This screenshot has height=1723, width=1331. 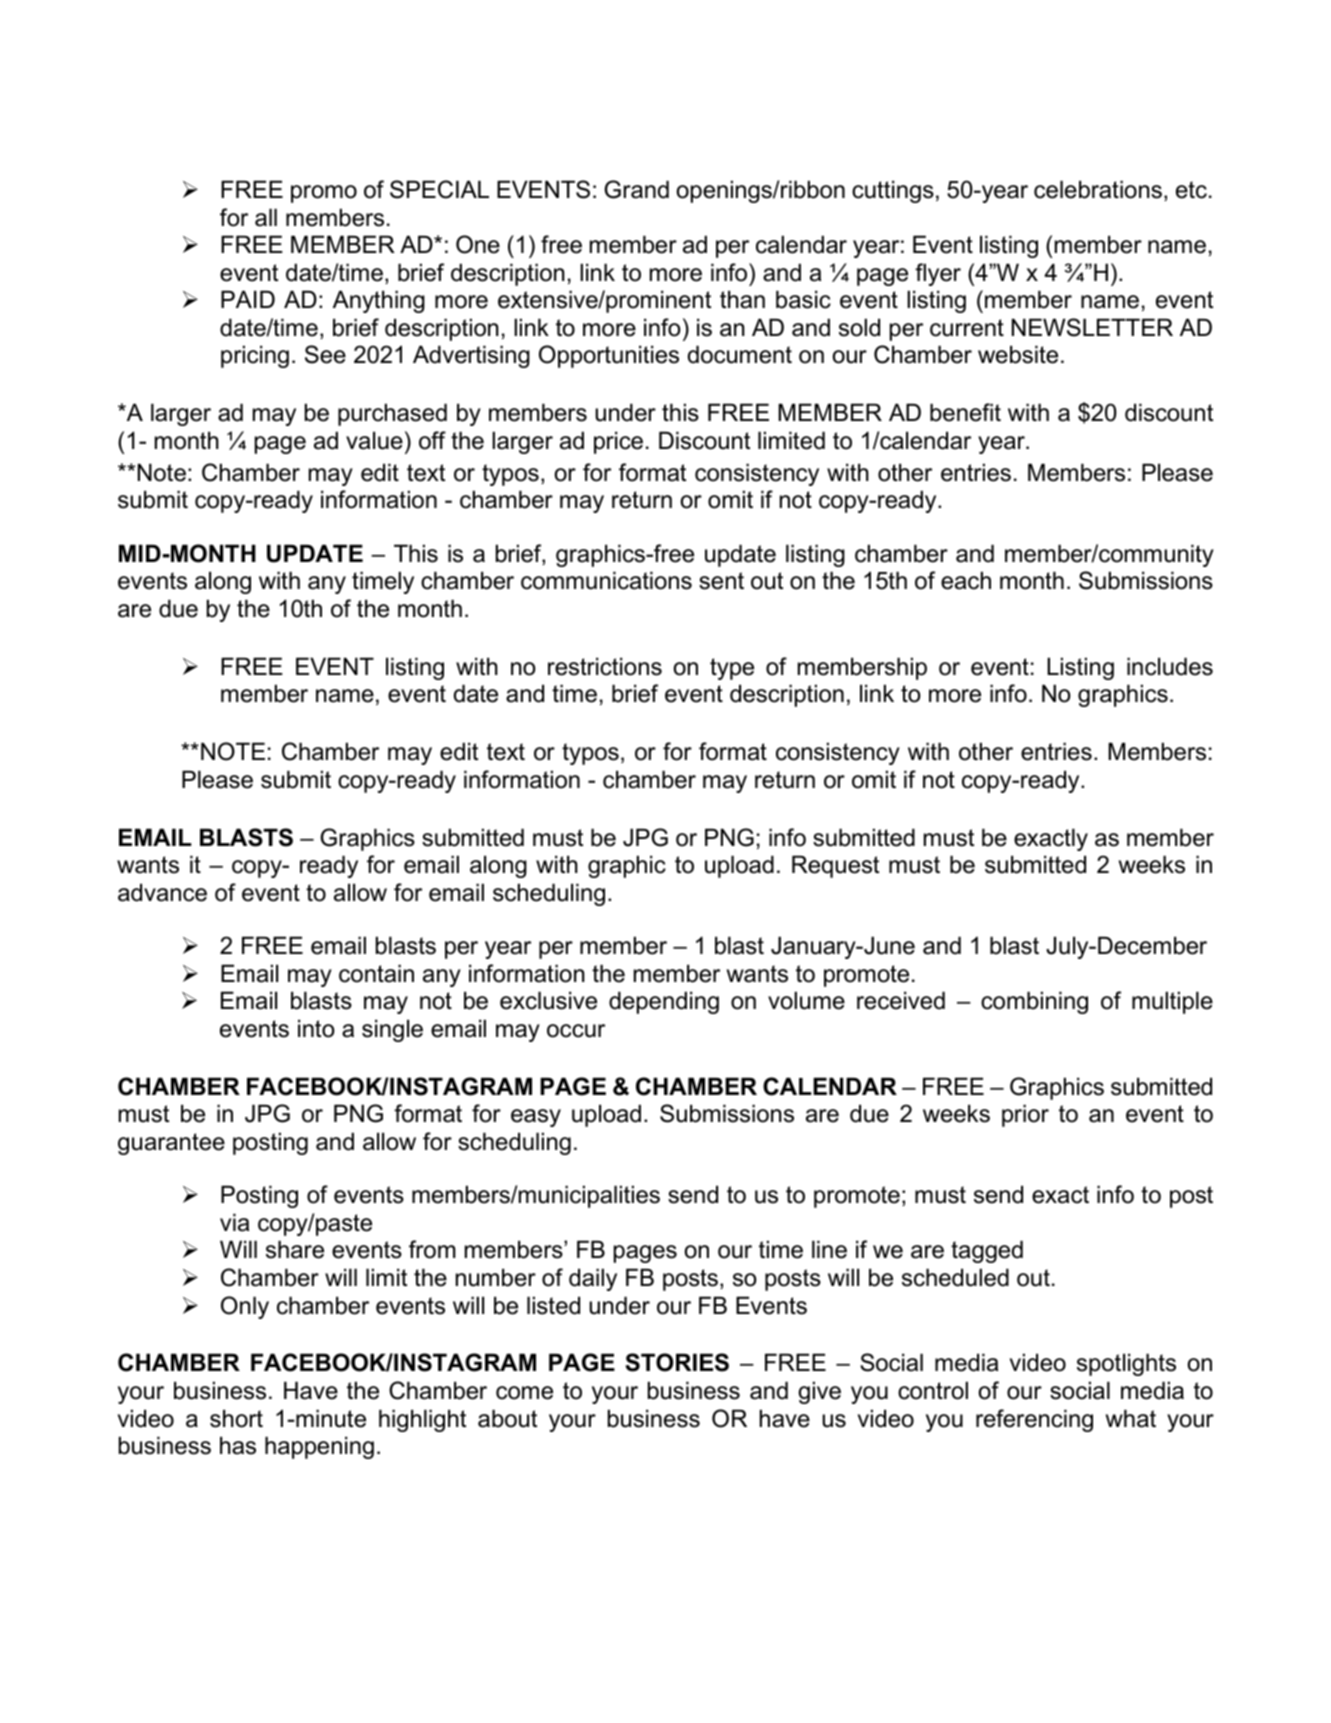 What do you see at coordinates (248, 299) in the screenshot?
I see `PAID` at bounding box center [248, 299].
